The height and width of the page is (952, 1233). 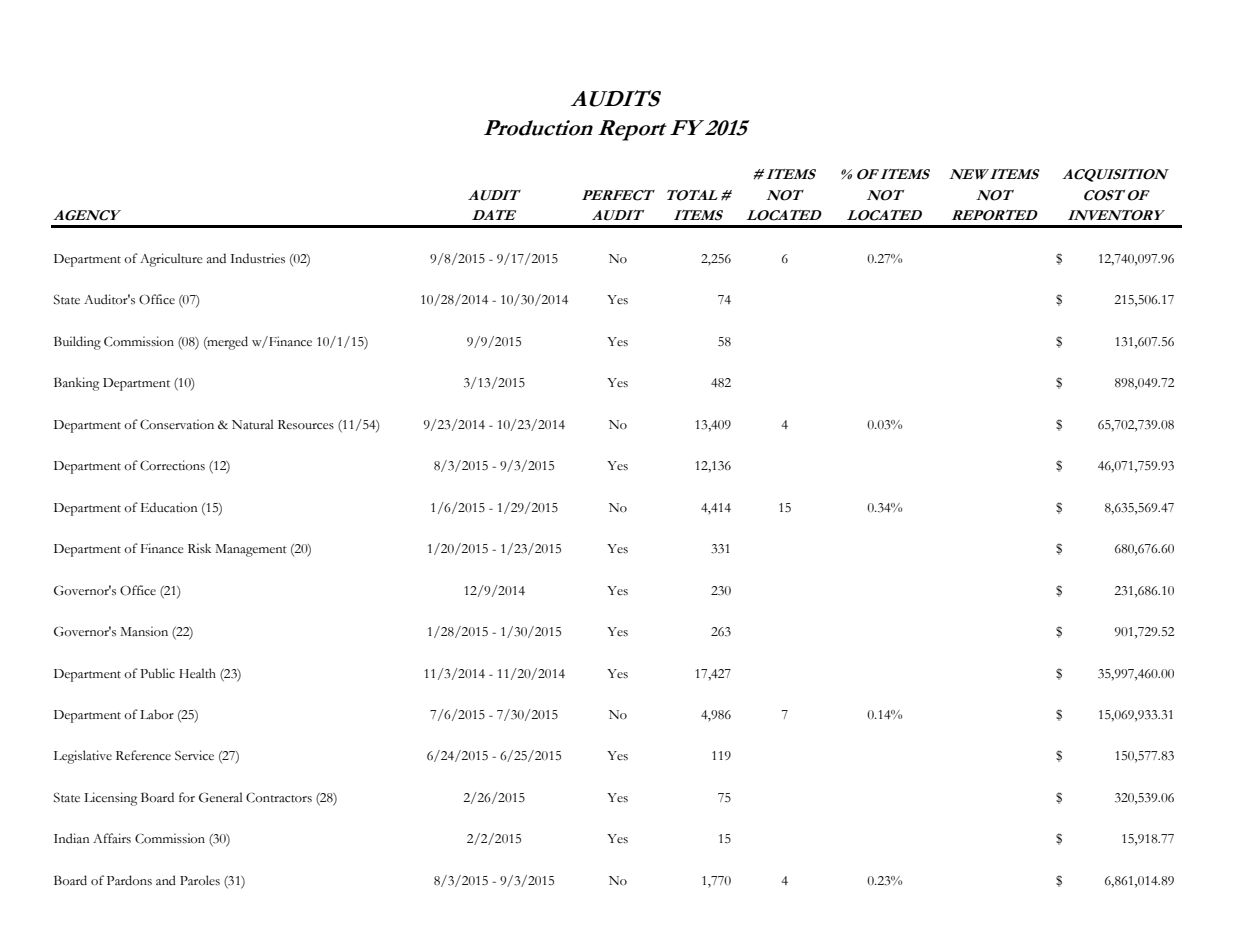 What do you see at coordinates (257, 258) in the page?
I see `Industries` at bounding box center [257, 258].
